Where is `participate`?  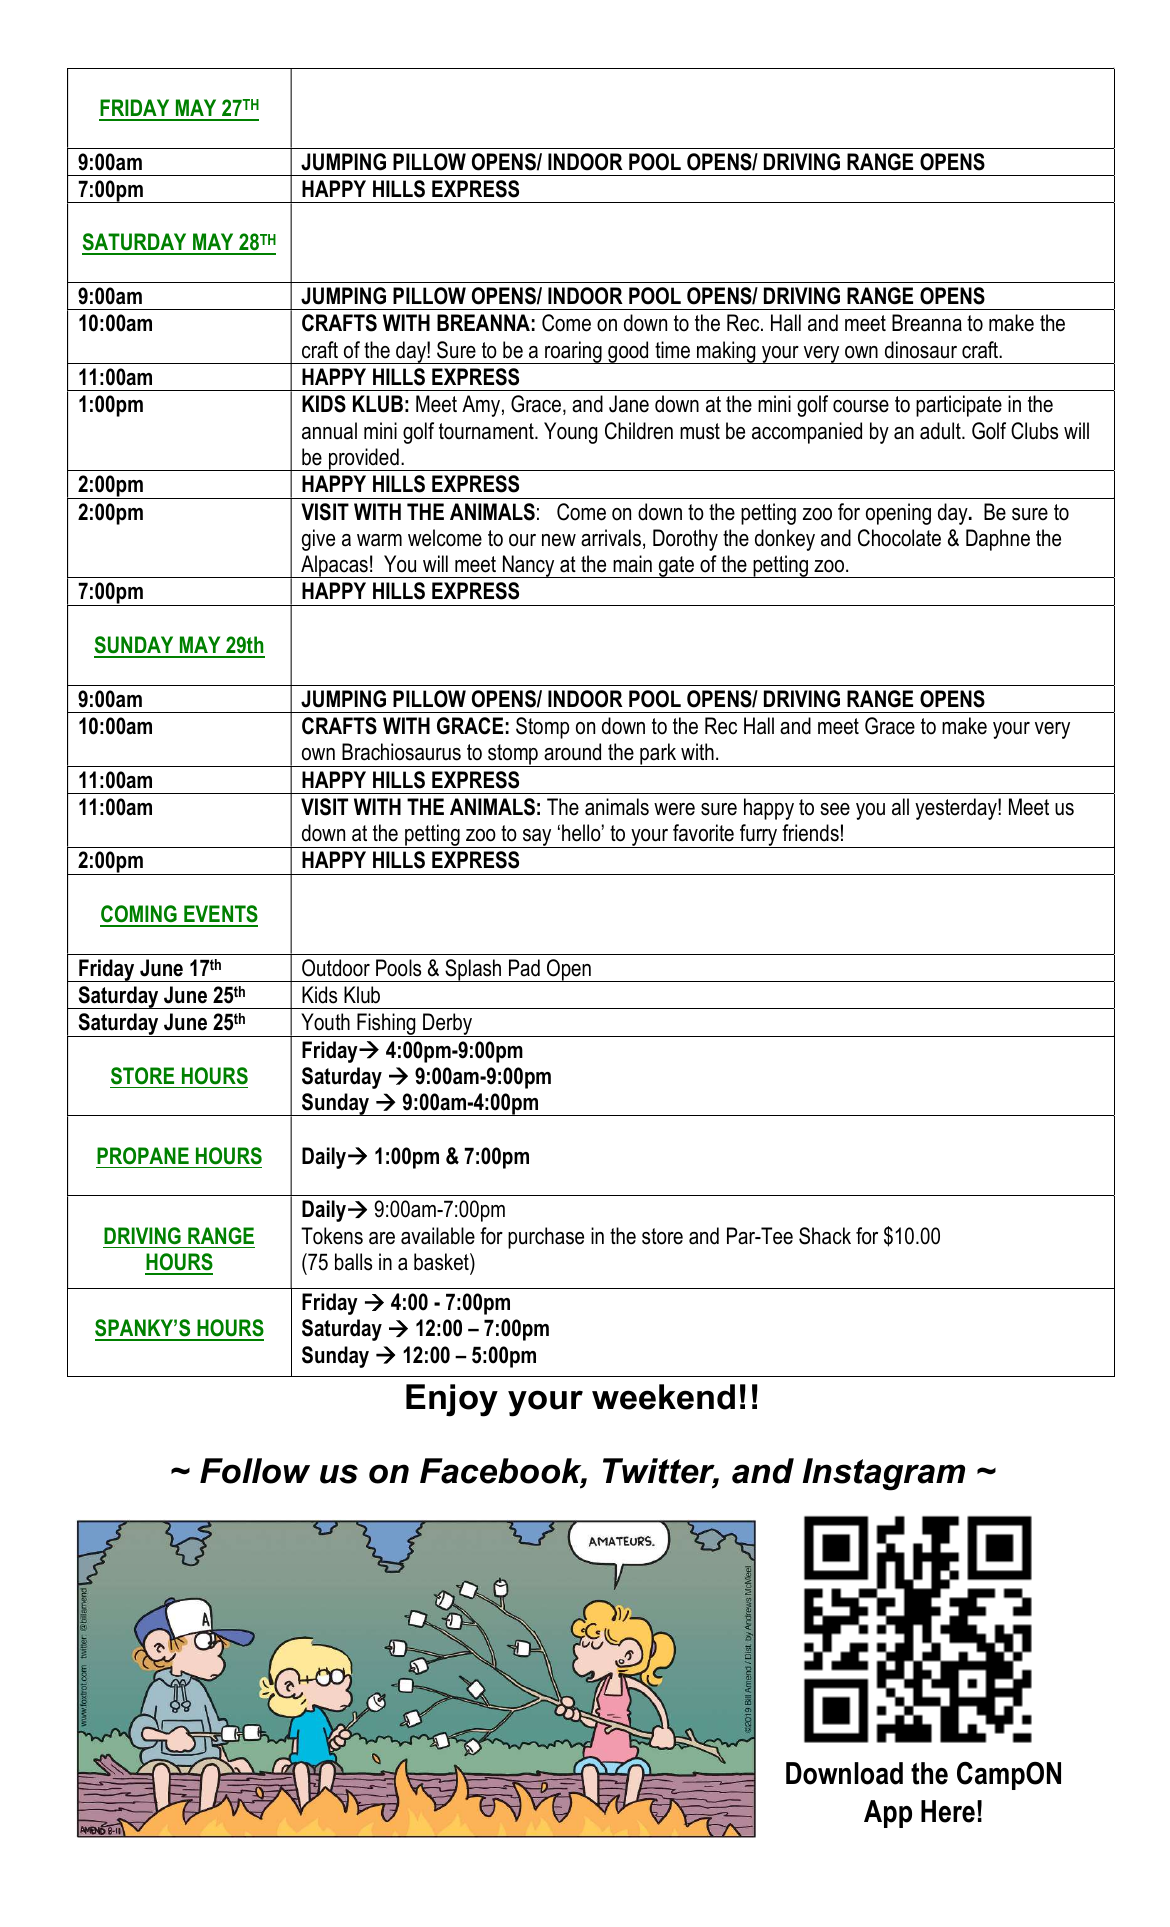 participate is located at coordinates (959, 406).
